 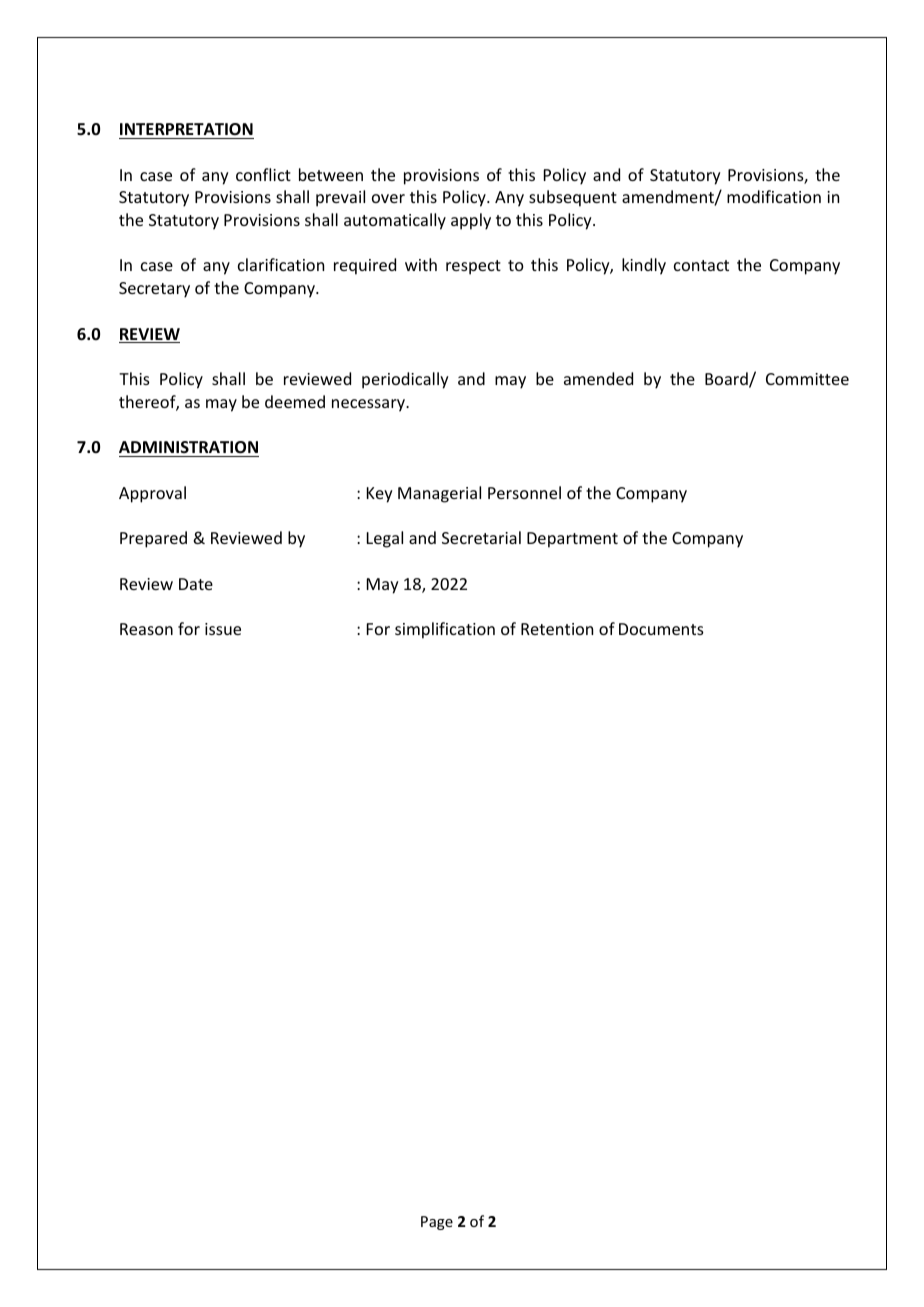 What do you see at coordinates (572, 540) in the screenshot?
I see `Department` at bounding box center [572, 540].
